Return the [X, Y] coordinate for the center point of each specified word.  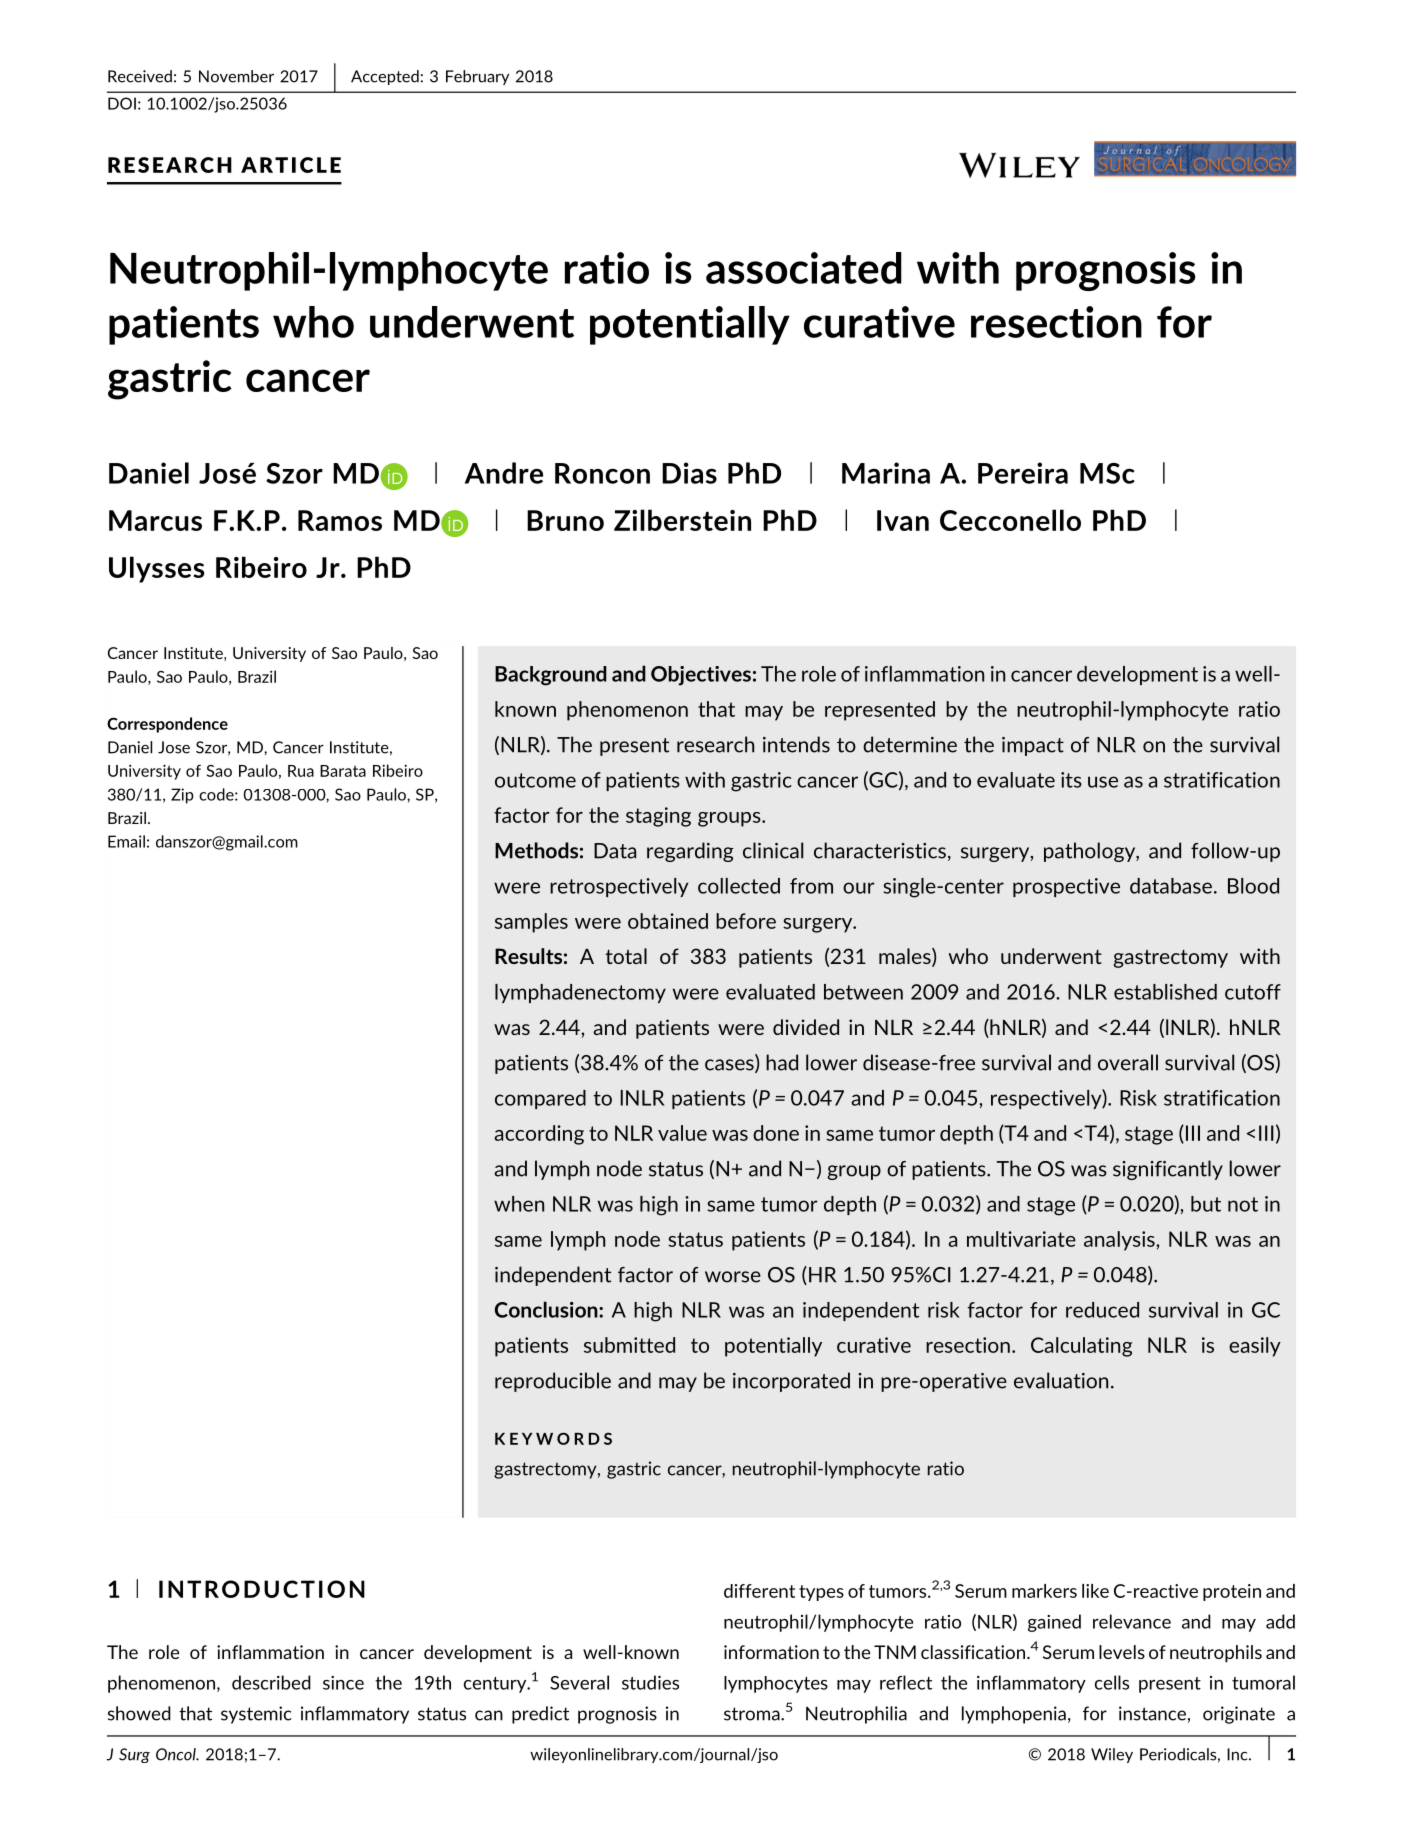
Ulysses [157, 569]
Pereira [1023, 473]
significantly [1168, 1170]
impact [1033, 746]
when [519, 1204]
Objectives [701, 676]
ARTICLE [291, 165]
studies [650, 1682]
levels [1122, 1652]
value [682, 1133]
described [271, 1682]
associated [804, 268]
